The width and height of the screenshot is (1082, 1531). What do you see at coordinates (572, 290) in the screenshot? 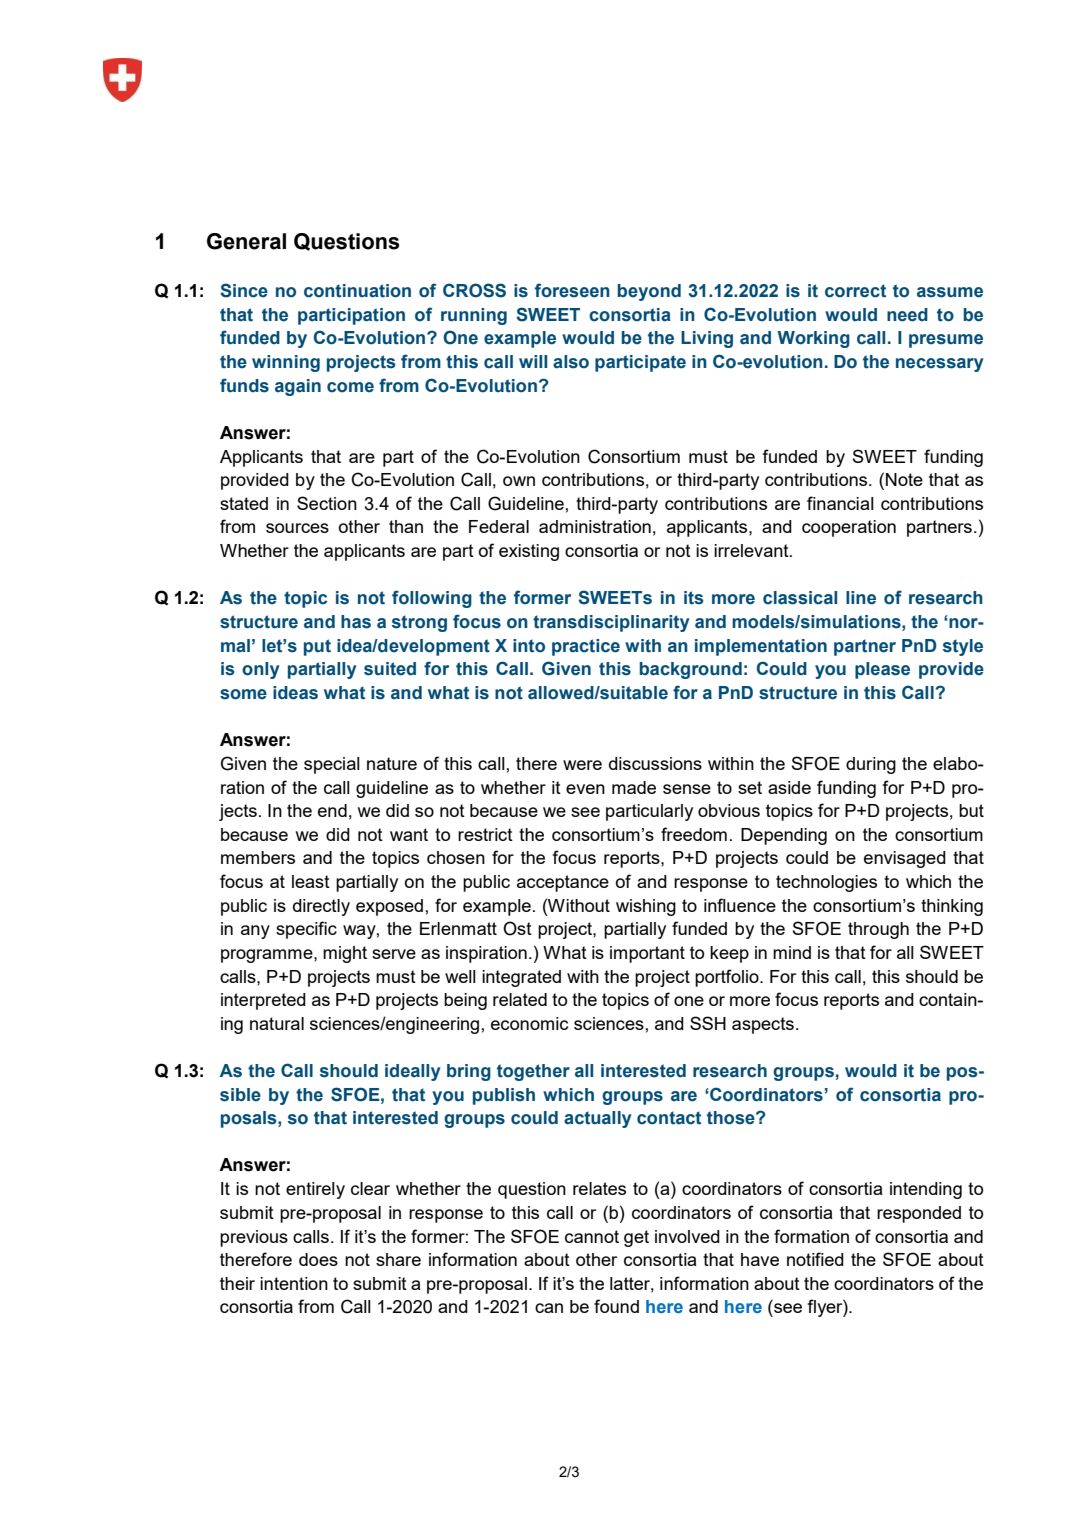
I see `foreseen` at bounding box center [572, 290].
